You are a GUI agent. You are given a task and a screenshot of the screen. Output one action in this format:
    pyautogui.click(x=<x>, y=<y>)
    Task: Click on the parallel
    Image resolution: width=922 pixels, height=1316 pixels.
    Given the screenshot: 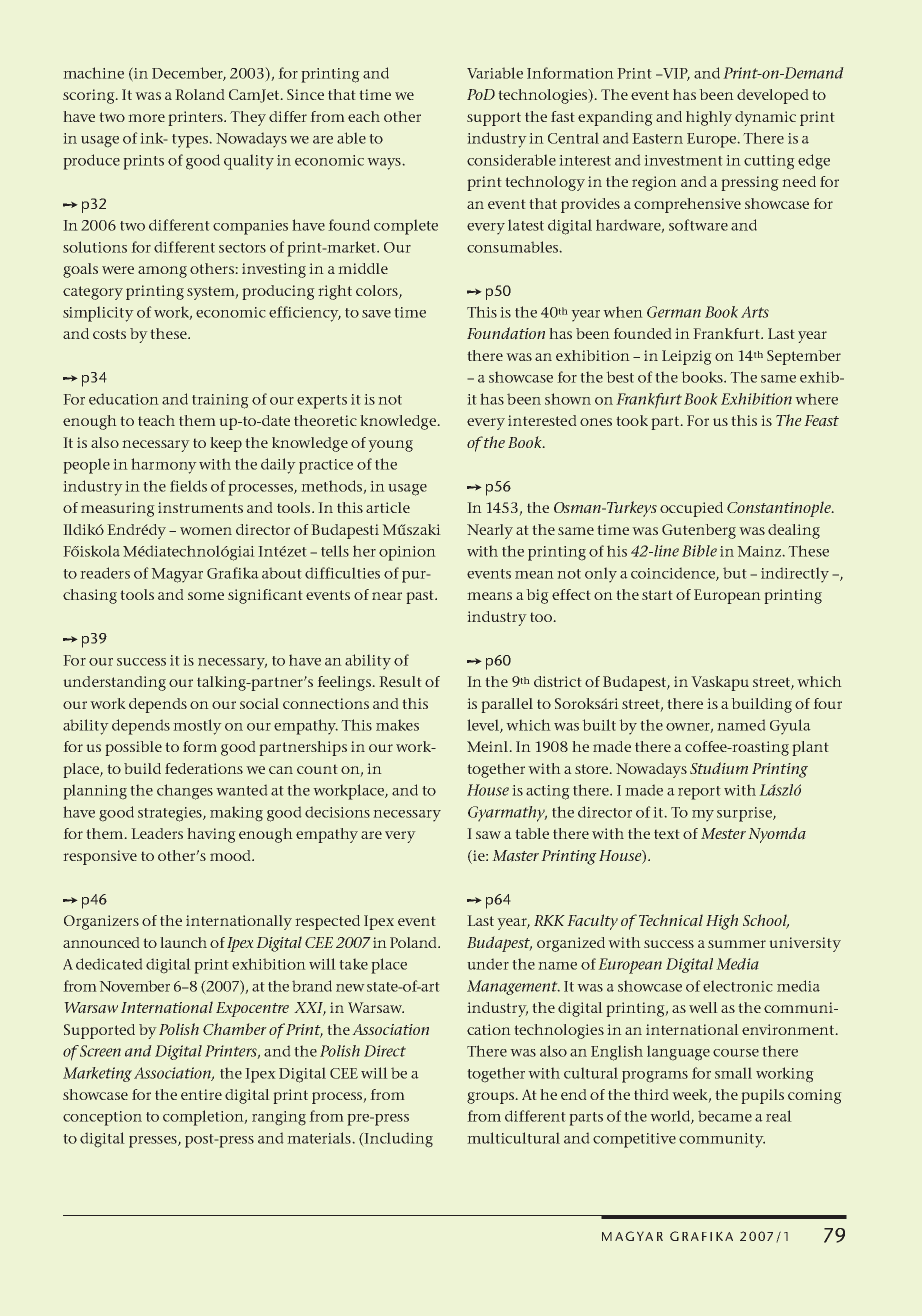 What is the action you would take?
    pyautogui.click(x=507, y=705)
